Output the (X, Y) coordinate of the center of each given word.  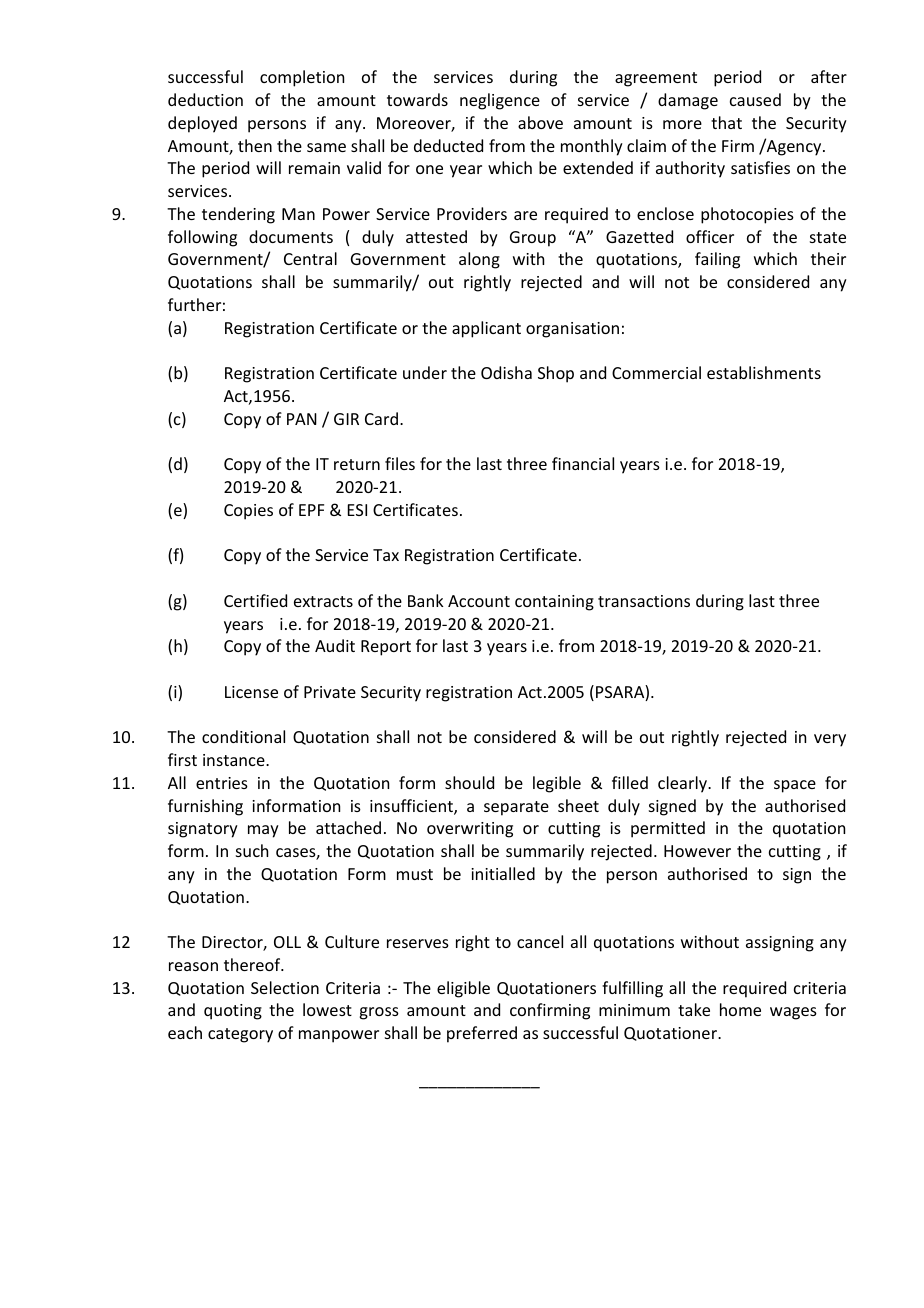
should (469, 782)
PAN (302, 419)
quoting (233, 1012)
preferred (482, 1034)
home (740, 1009)
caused (755, 99)
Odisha (506, 372)
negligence (500, 101)
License (251, 692)
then (255, 145)
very (830, 740)
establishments (764, 372)
